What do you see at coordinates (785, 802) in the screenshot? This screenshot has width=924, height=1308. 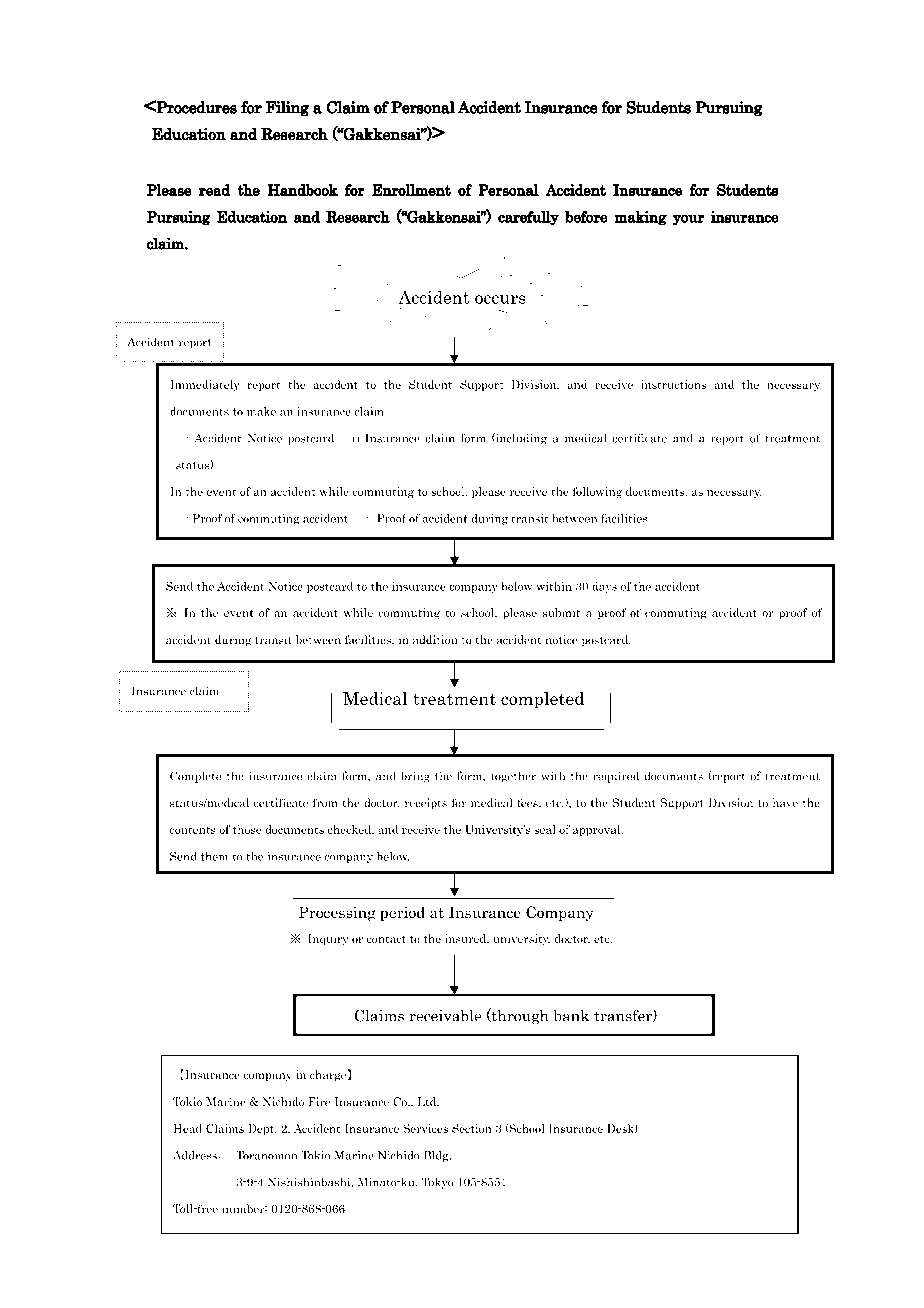 I see `have` at bounding box center [785, 802].
